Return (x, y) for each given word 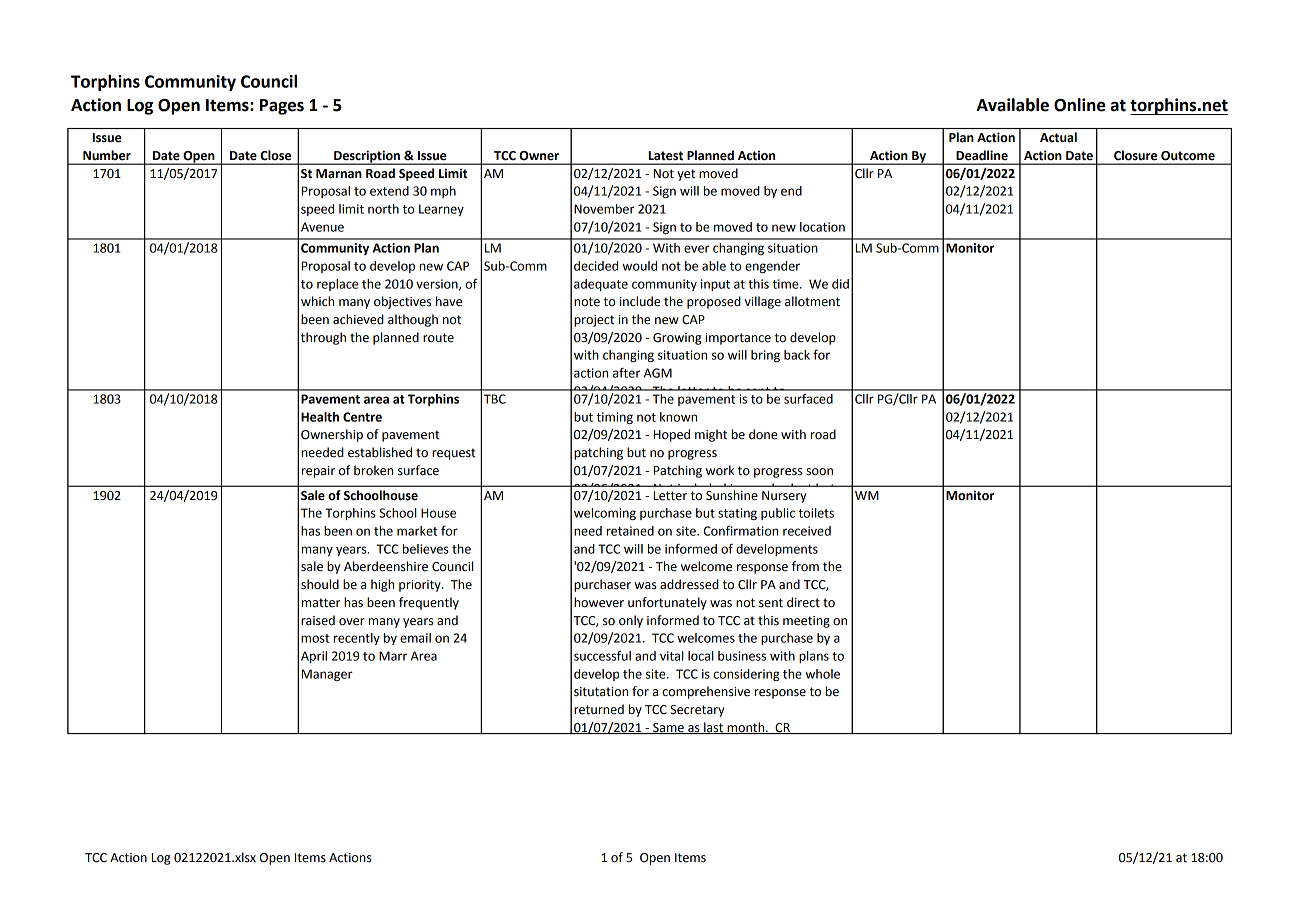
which (317, 301)
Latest (666, 155)
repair (318, 472)
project (594, 321)
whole (822, 674)
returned (599, 709)
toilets (816, 513)
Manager (327, 675)
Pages (282, 107)
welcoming (605, 514)
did (840, 284)
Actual (1058, 137)
